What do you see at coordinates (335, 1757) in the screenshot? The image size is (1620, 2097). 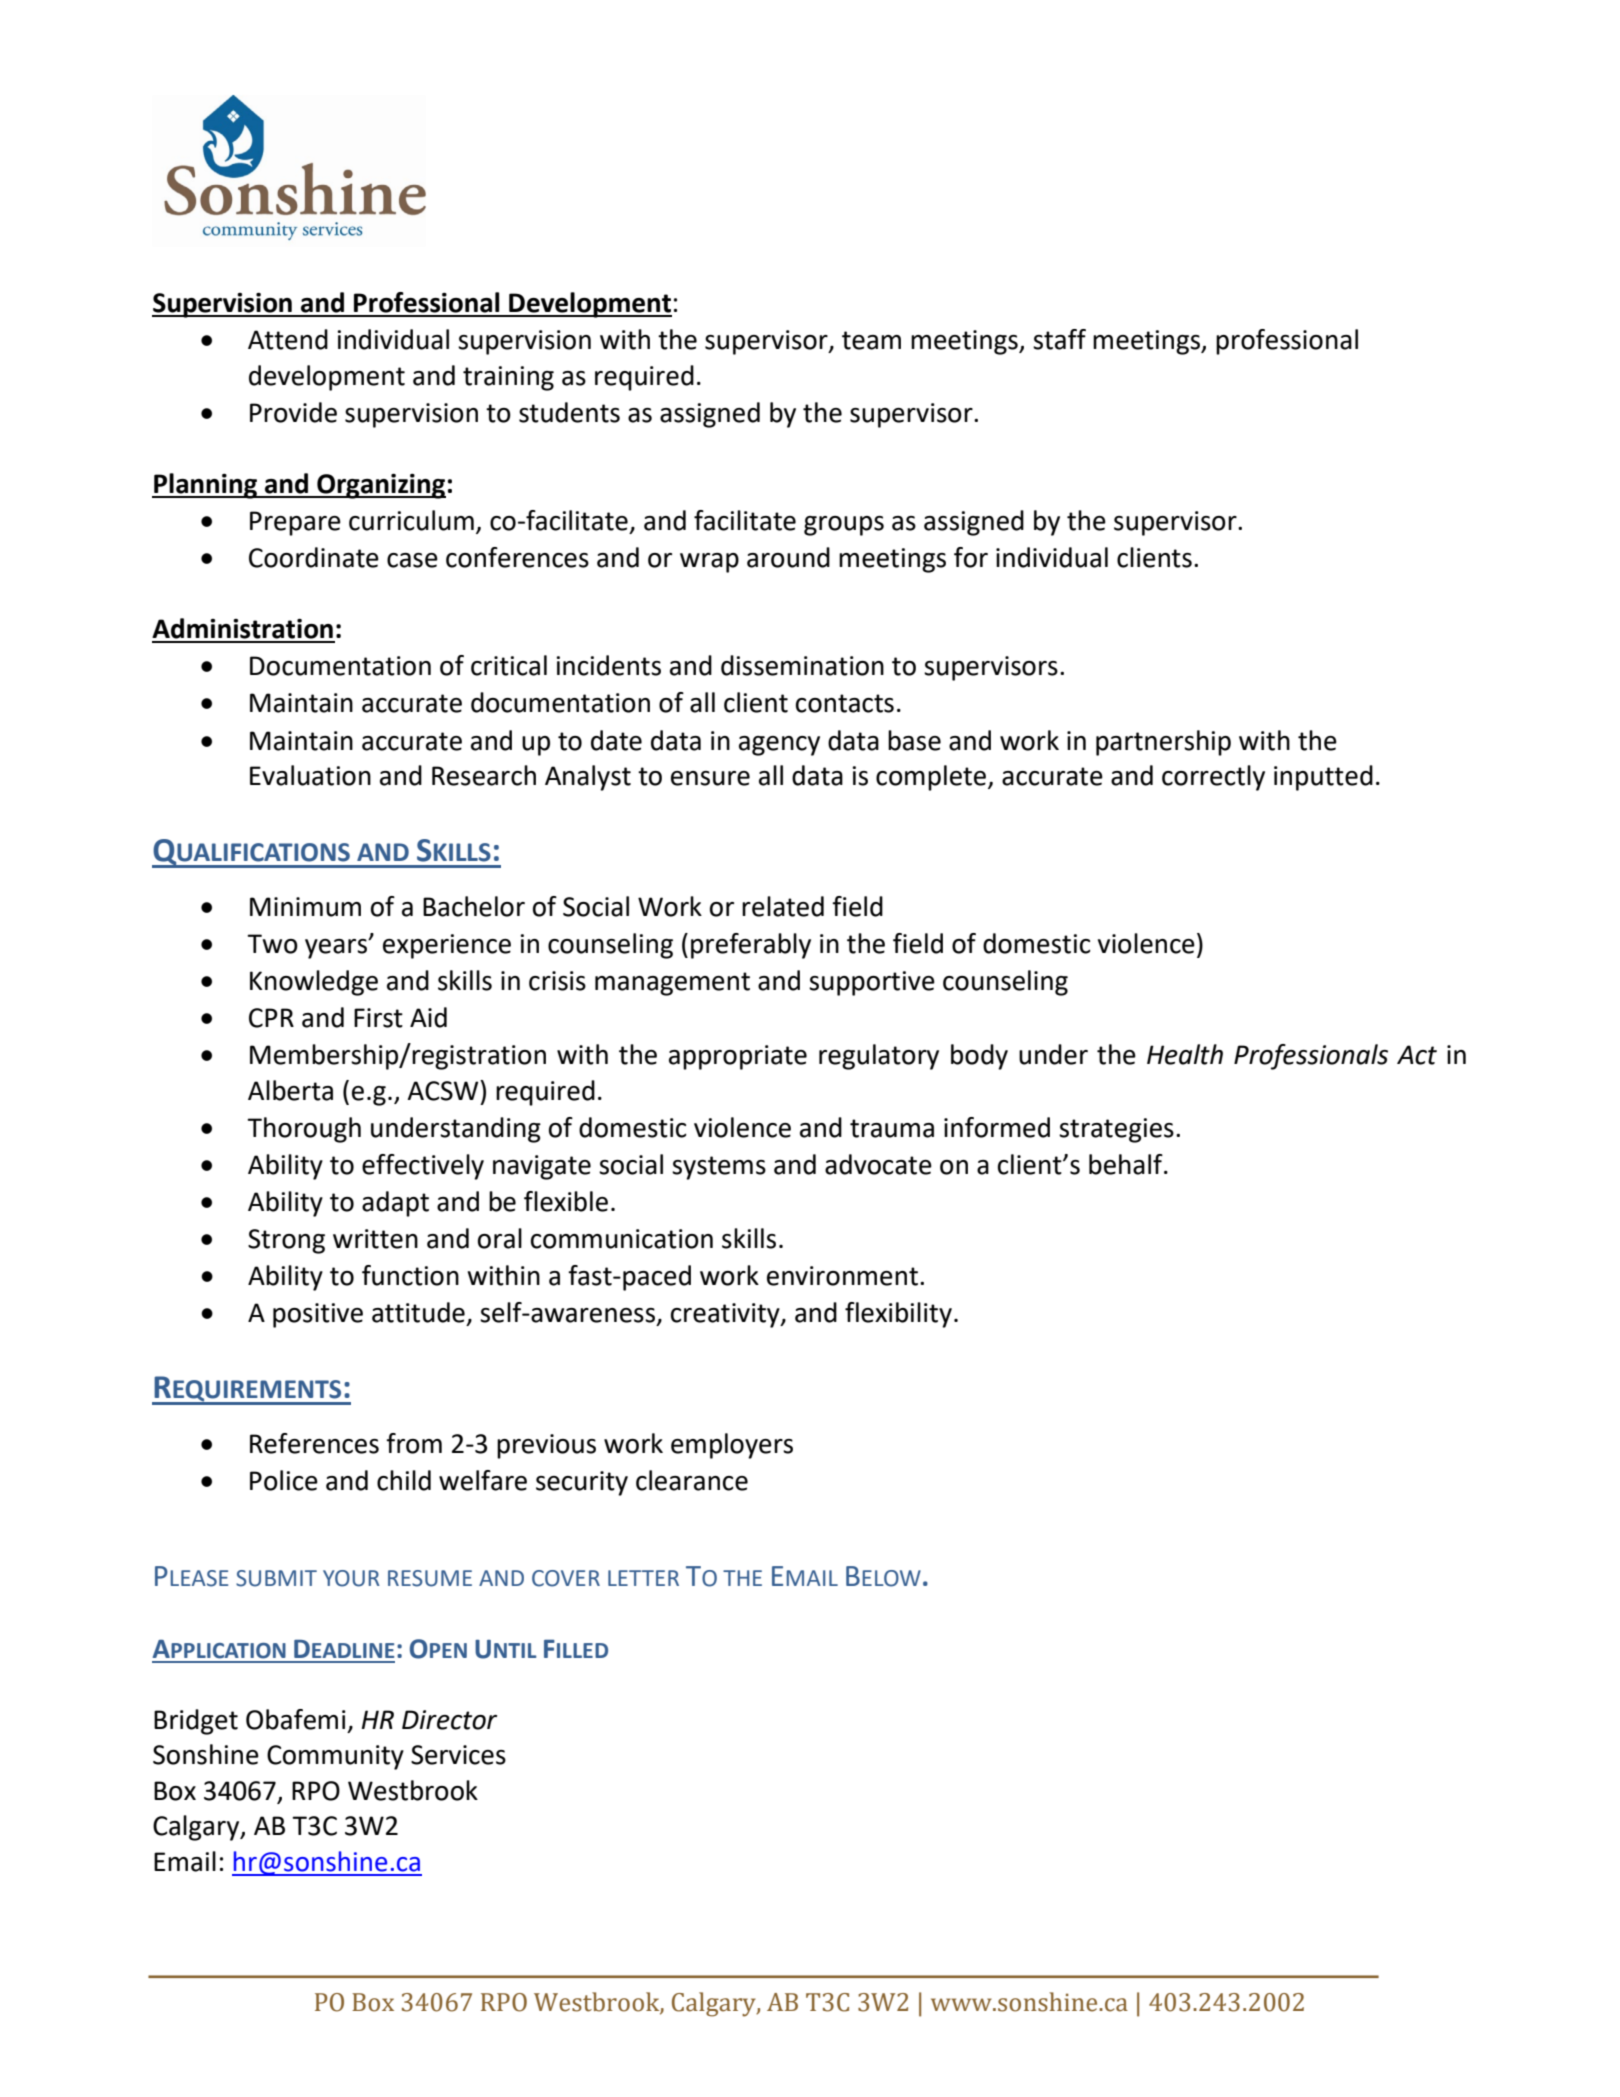 I see `Community` at bounding box center [335, 1757].
